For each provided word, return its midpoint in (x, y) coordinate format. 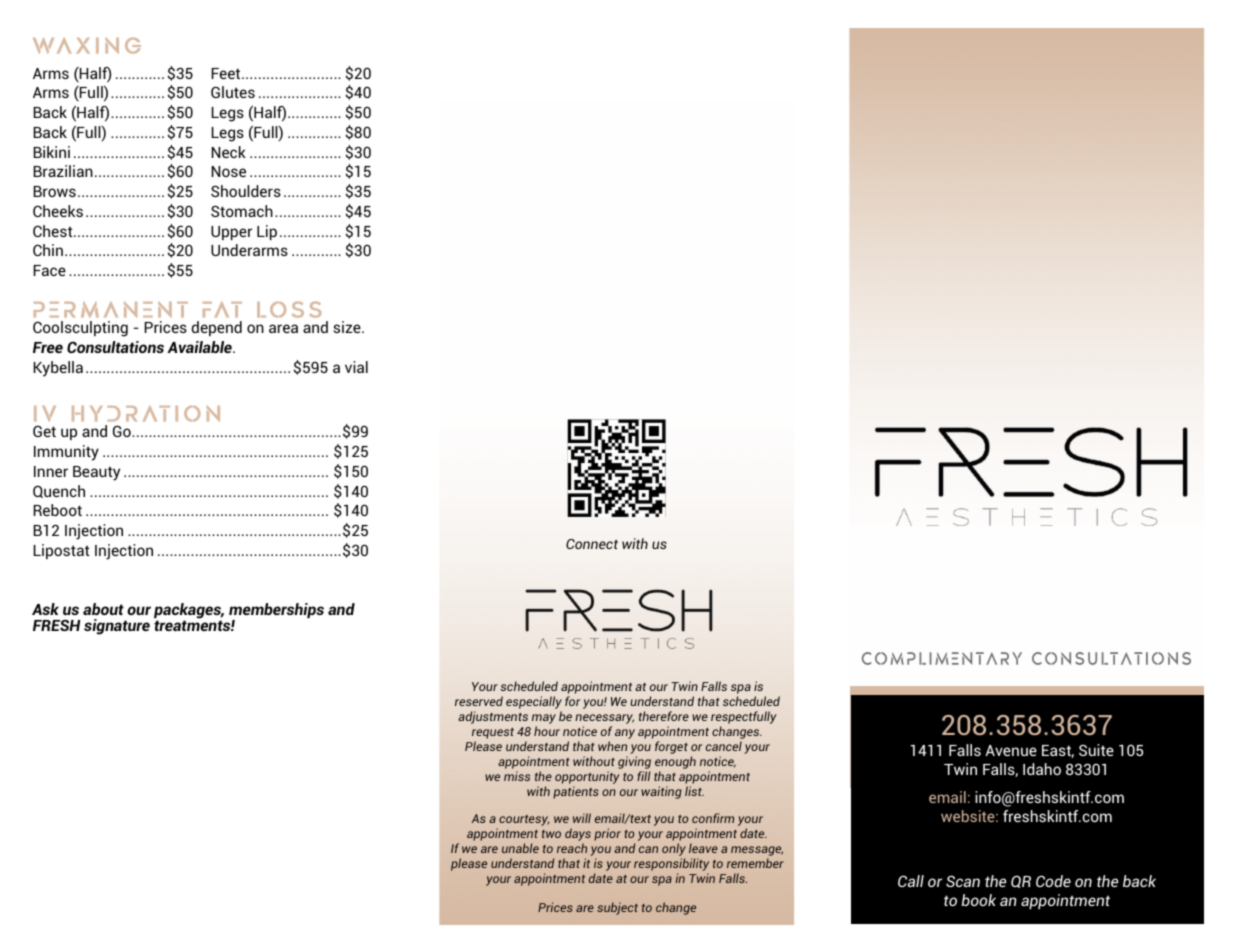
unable (520, 848)
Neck (228, 152)
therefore (664, 716)
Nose (228, 171)
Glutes (233, 92)
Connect (592, 544)
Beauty (96, 473)
